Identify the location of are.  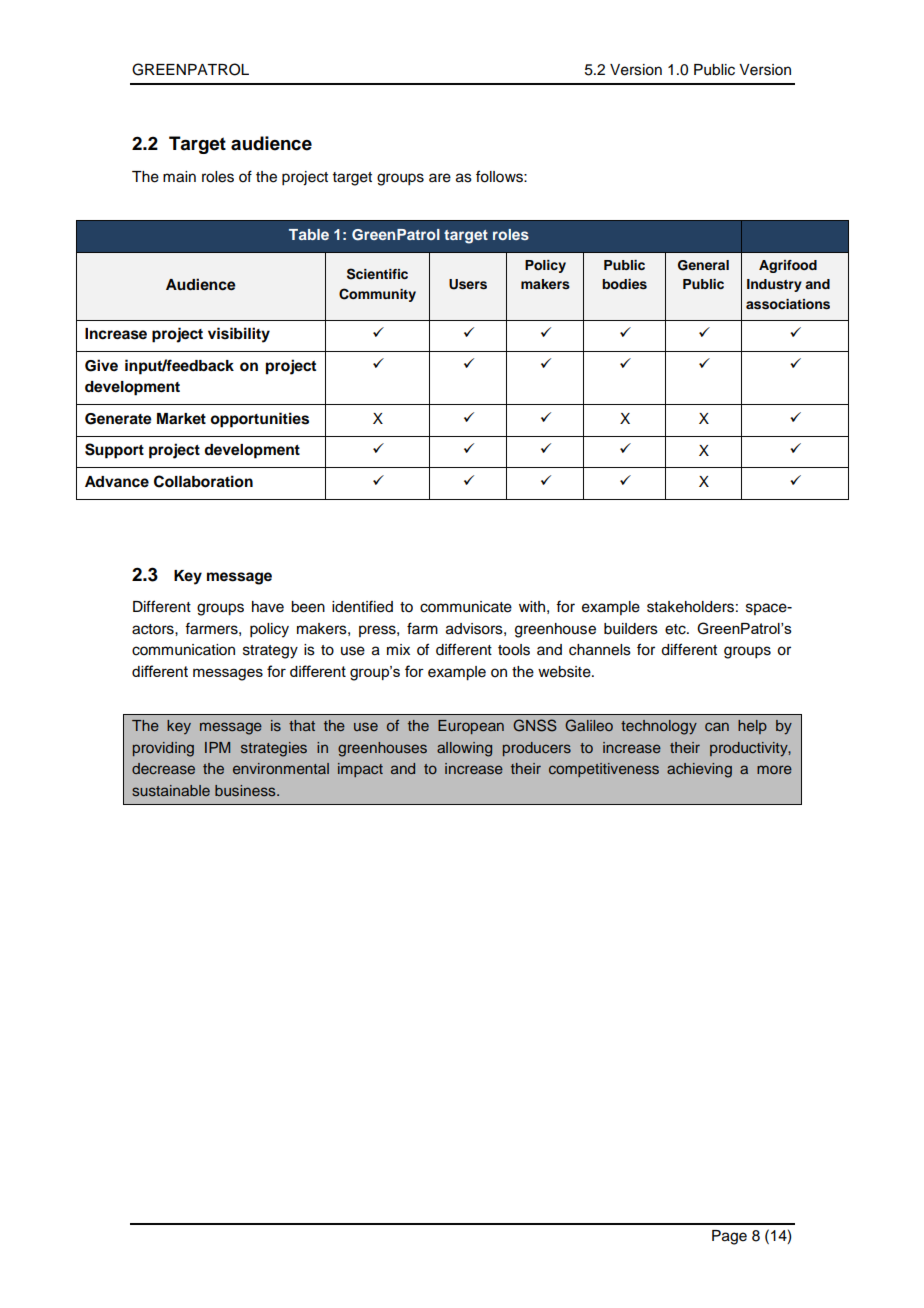
(440, 178).
